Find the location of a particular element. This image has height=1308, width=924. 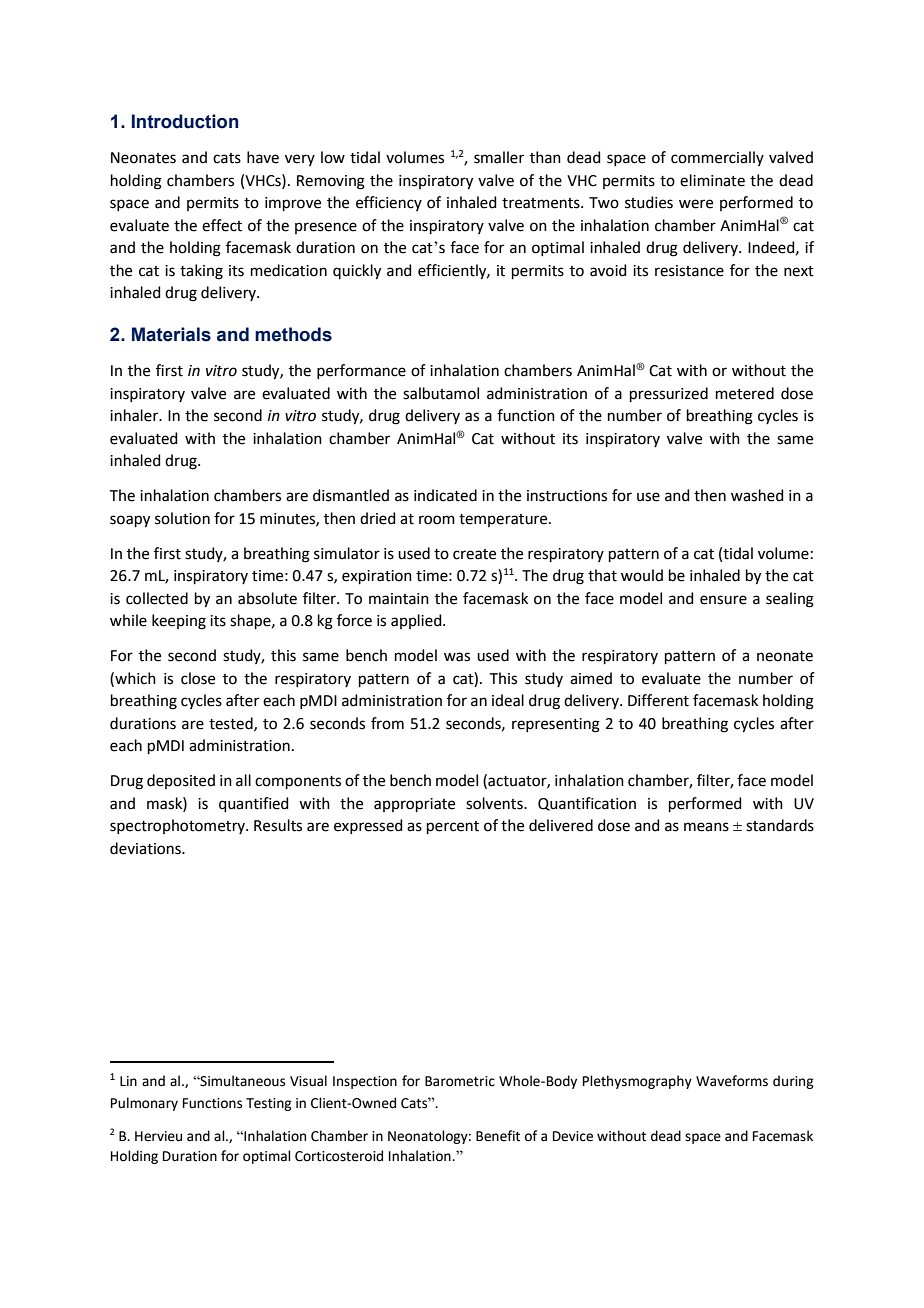

commercially is located at coordinates (717, 158).
